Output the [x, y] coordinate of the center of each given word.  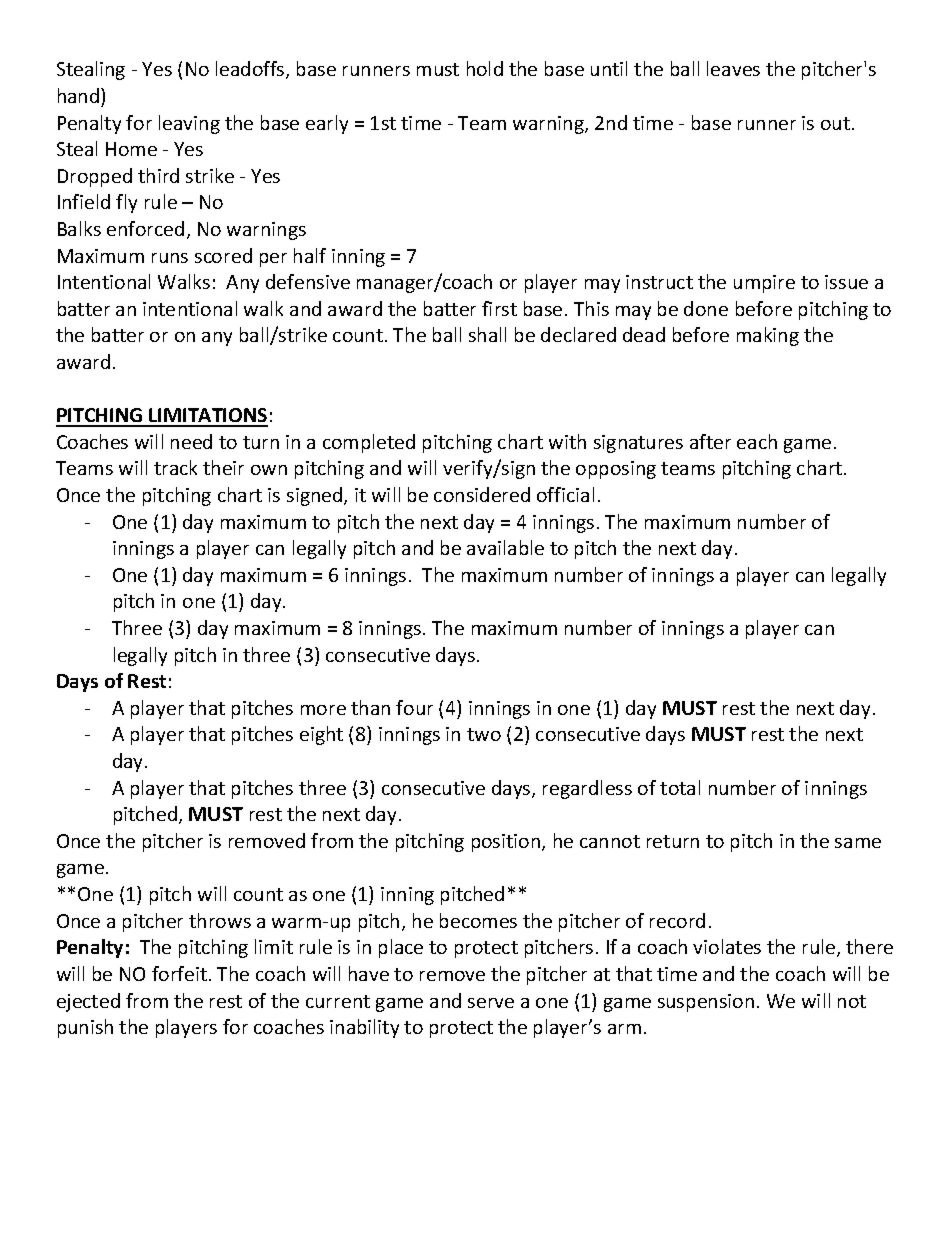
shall [487, 334]
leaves [733, 68]
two [484, 734]
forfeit [179, 973]
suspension [706, 1003]
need [191, 441]
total [680, 787]
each [757, 441]
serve [491, 1003]
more [323, 710]
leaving [189, 124]
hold [485, 68]
